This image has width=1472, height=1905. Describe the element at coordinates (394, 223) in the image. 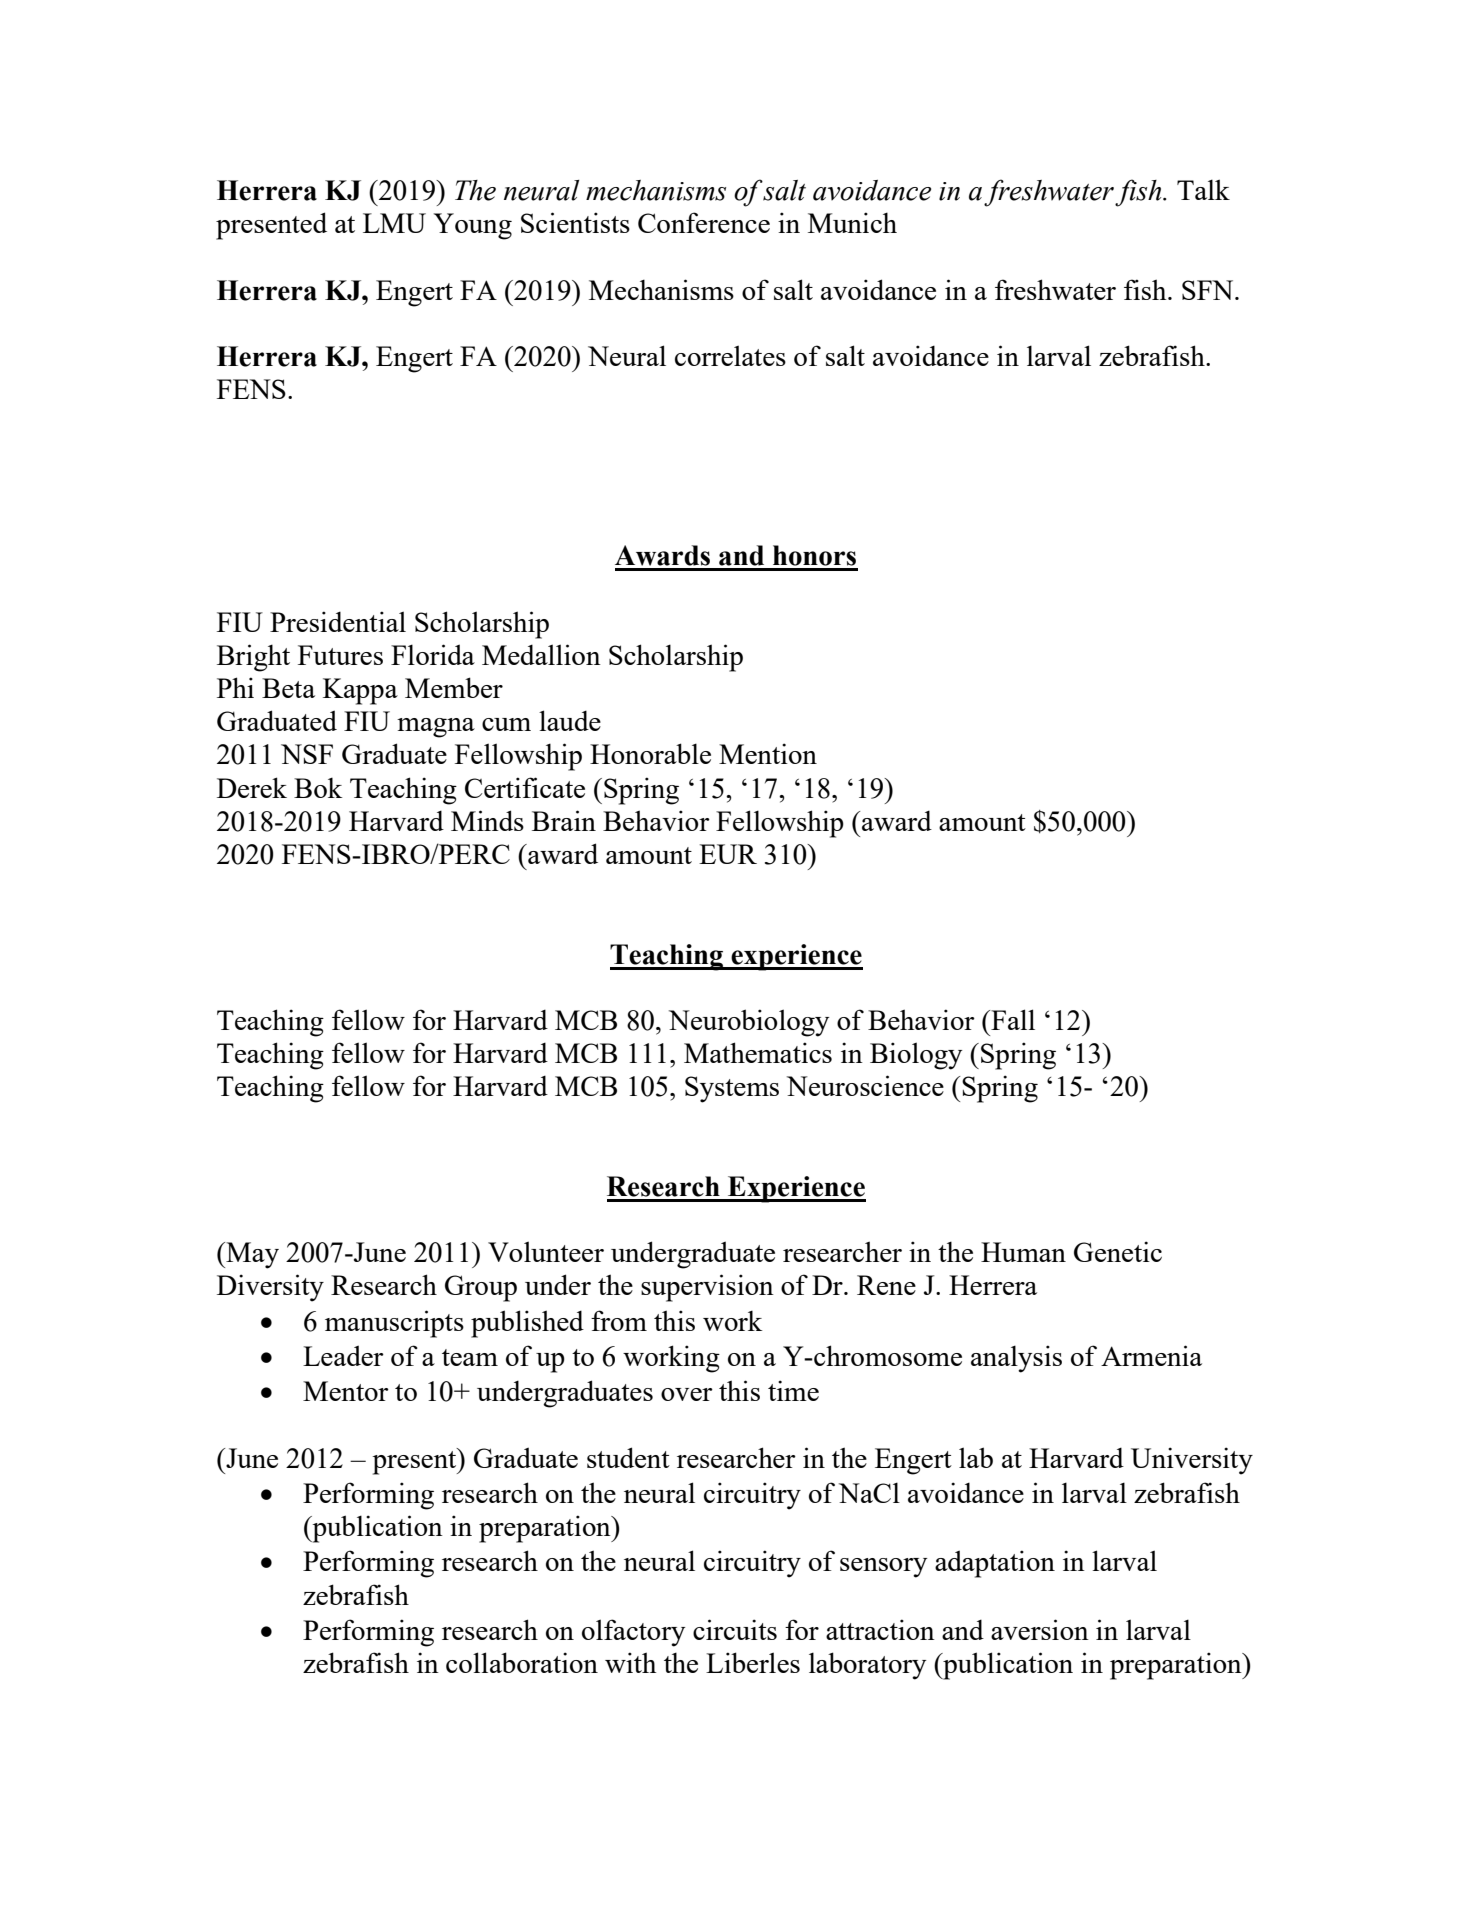

I see `LMU` at that location.
